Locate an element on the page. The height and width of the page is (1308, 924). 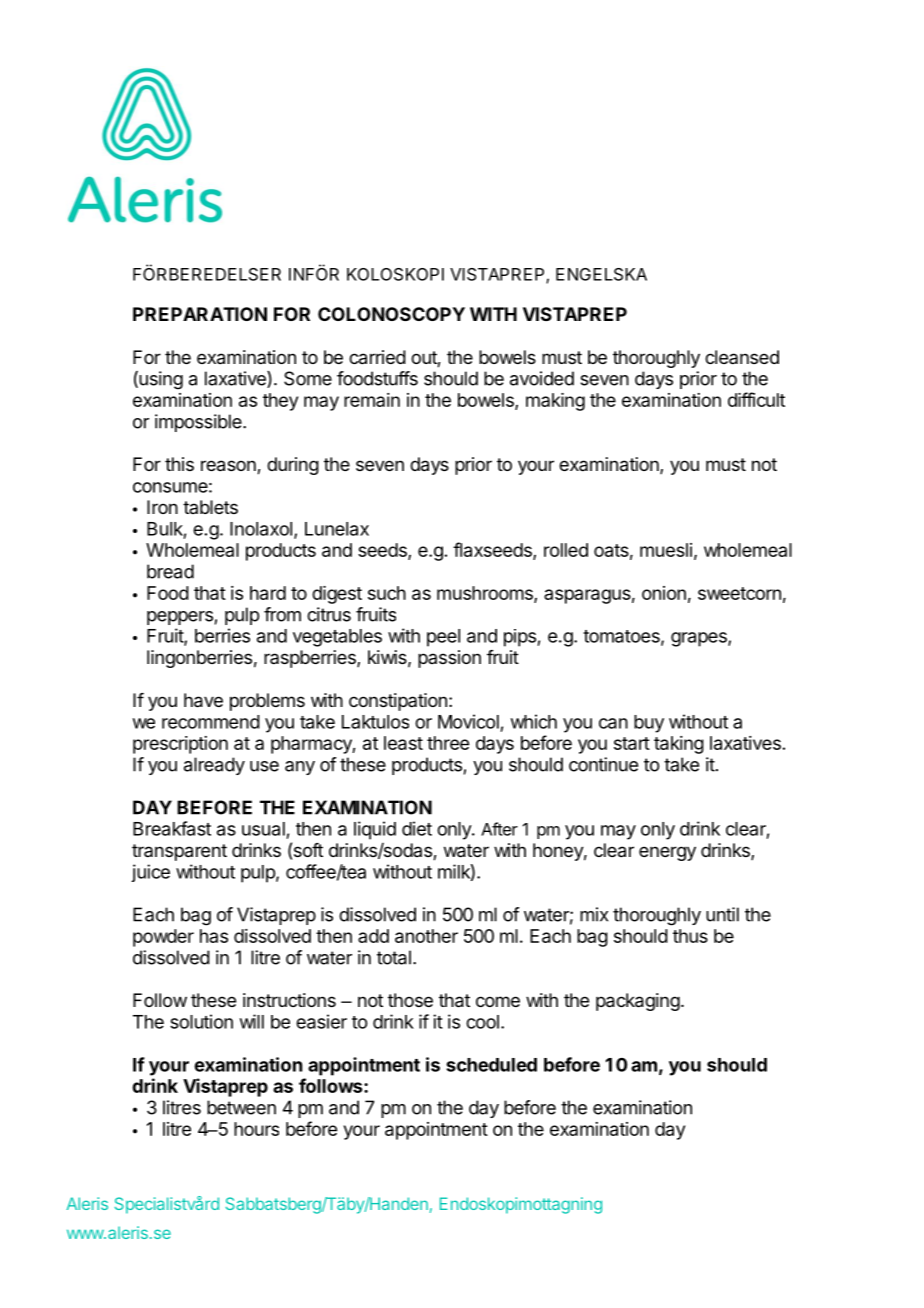
scheduled is located at coordinates (491, 1065).
